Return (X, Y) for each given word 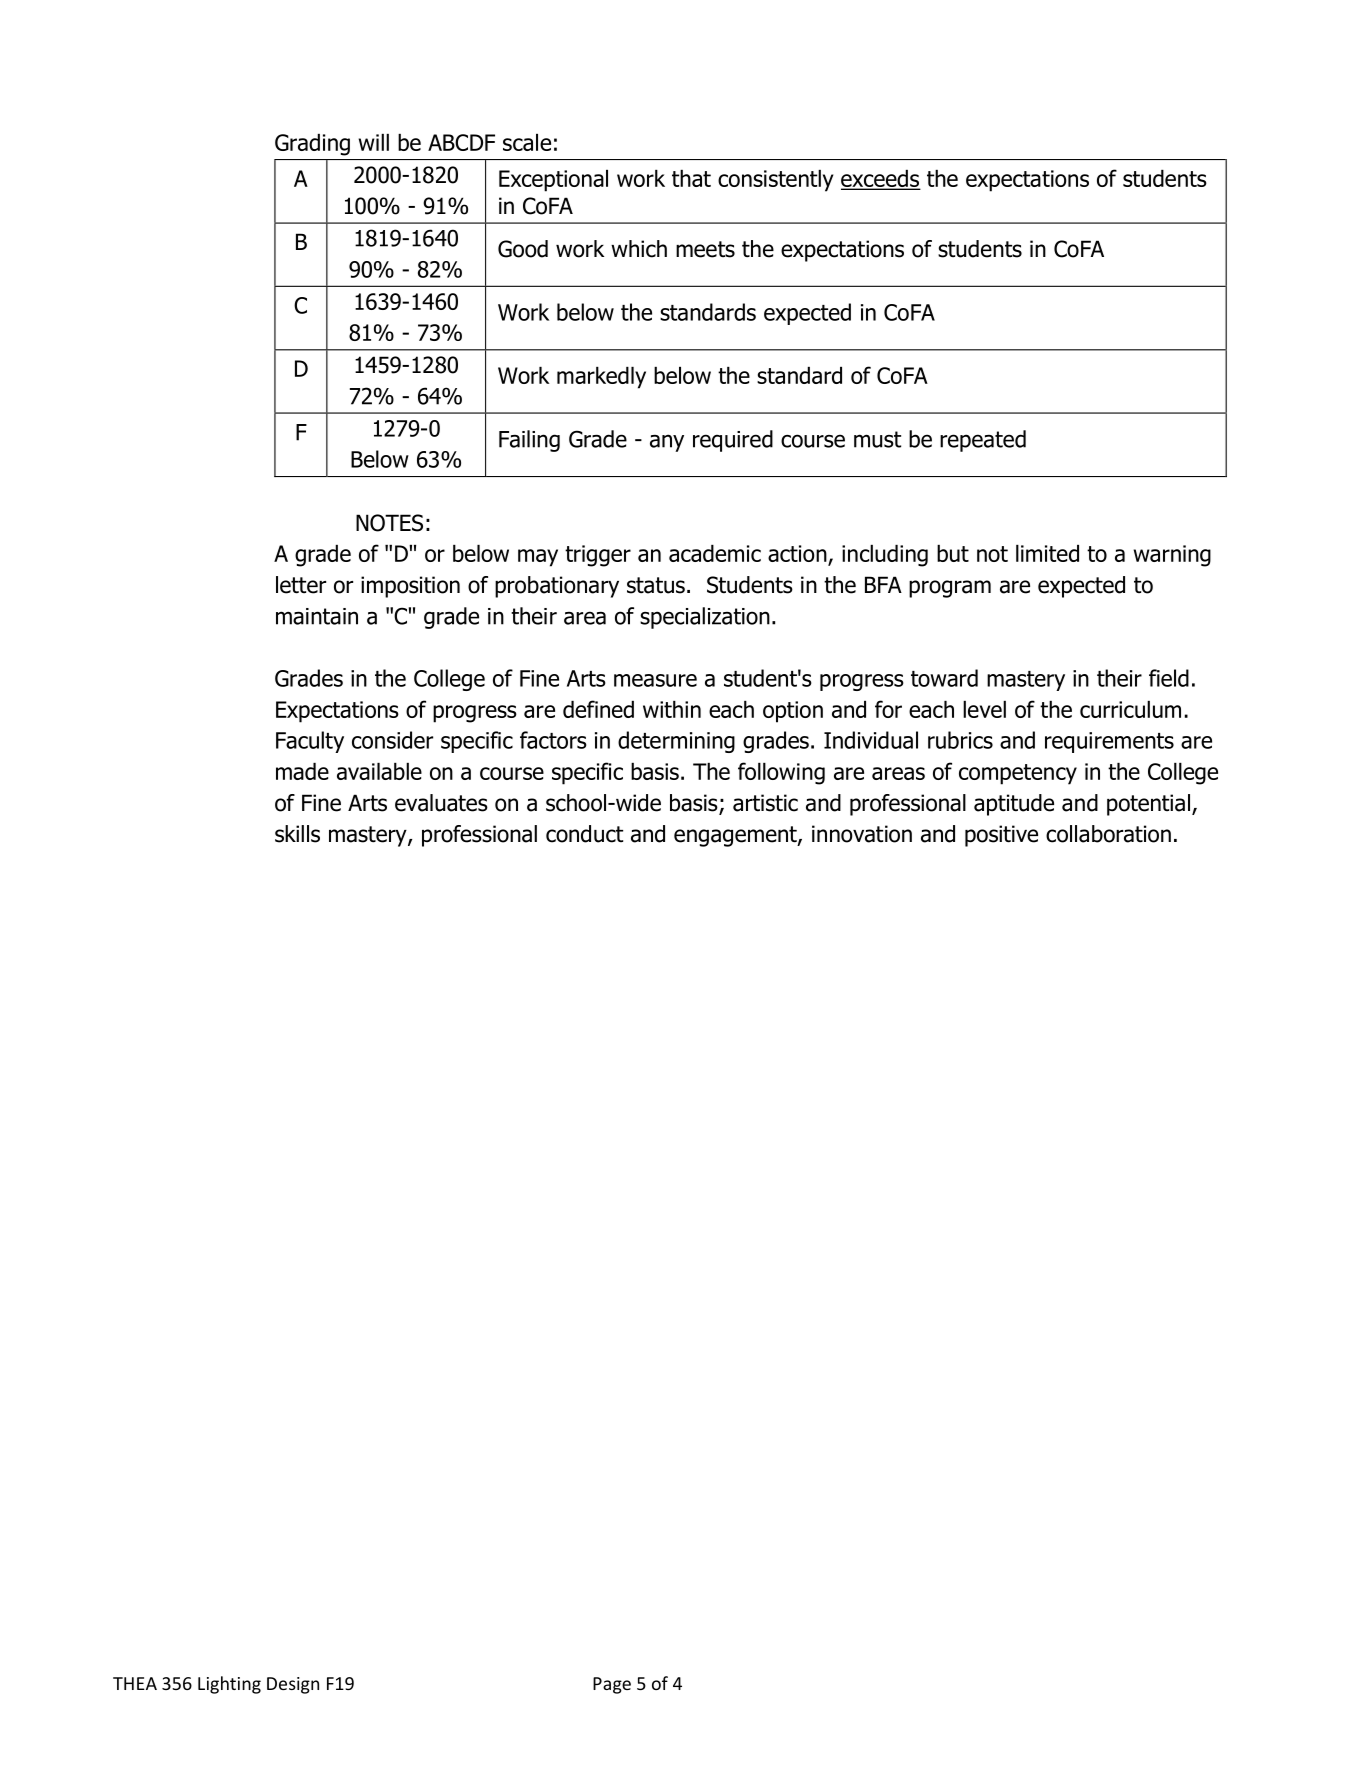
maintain (317, 616)
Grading (312, 145)
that (691, 178)
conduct (584, 834)
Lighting (229, 1685)
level (984, 709)
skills (297, 834)
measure (655, 680)
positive (1001, 836)
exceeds (881, 180)
